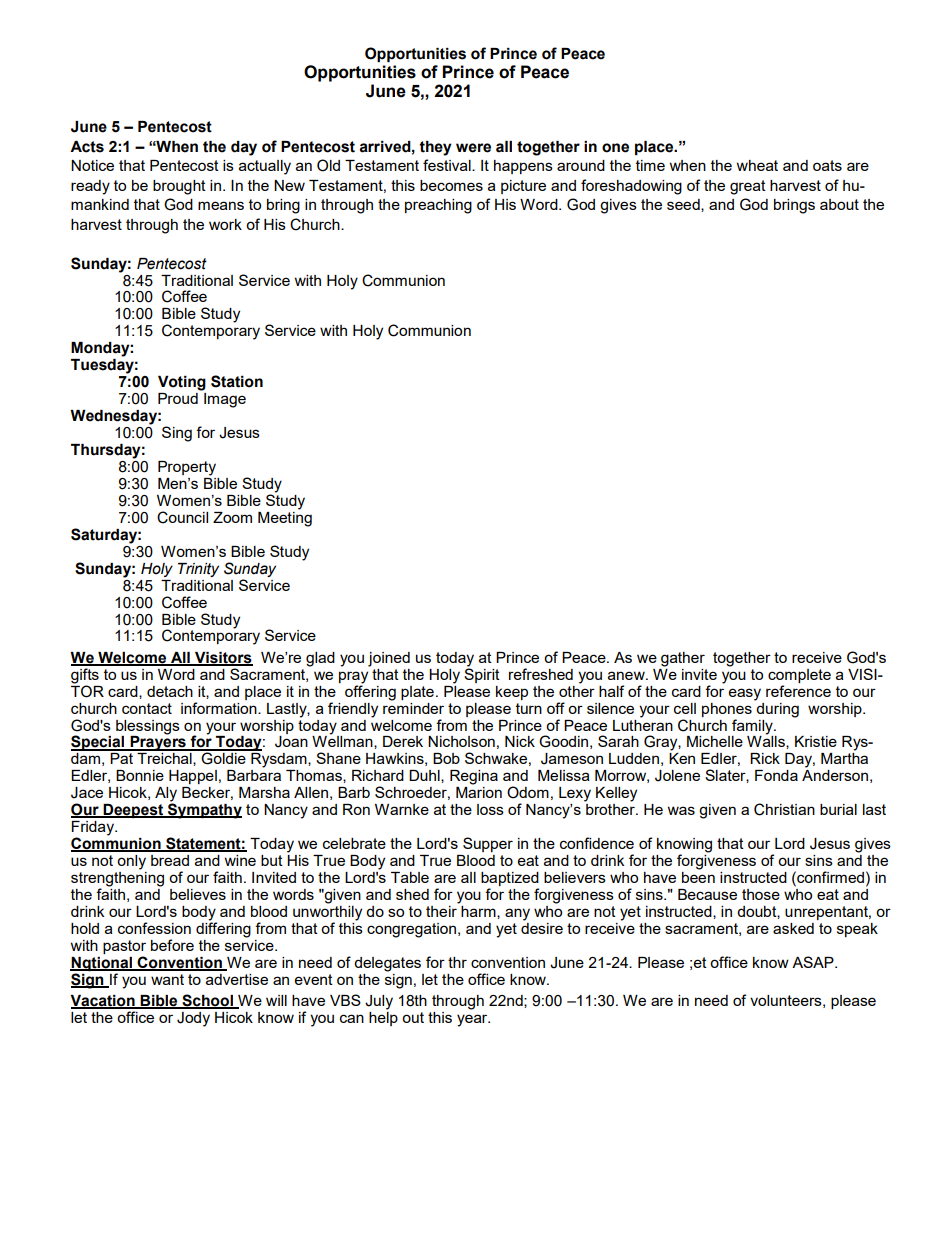 The width and height of the screenshot is (952, 1233). What do you see at coordinates (179, 187) in the screenshot?
I see `brought` at bounding box center [179, 187].
